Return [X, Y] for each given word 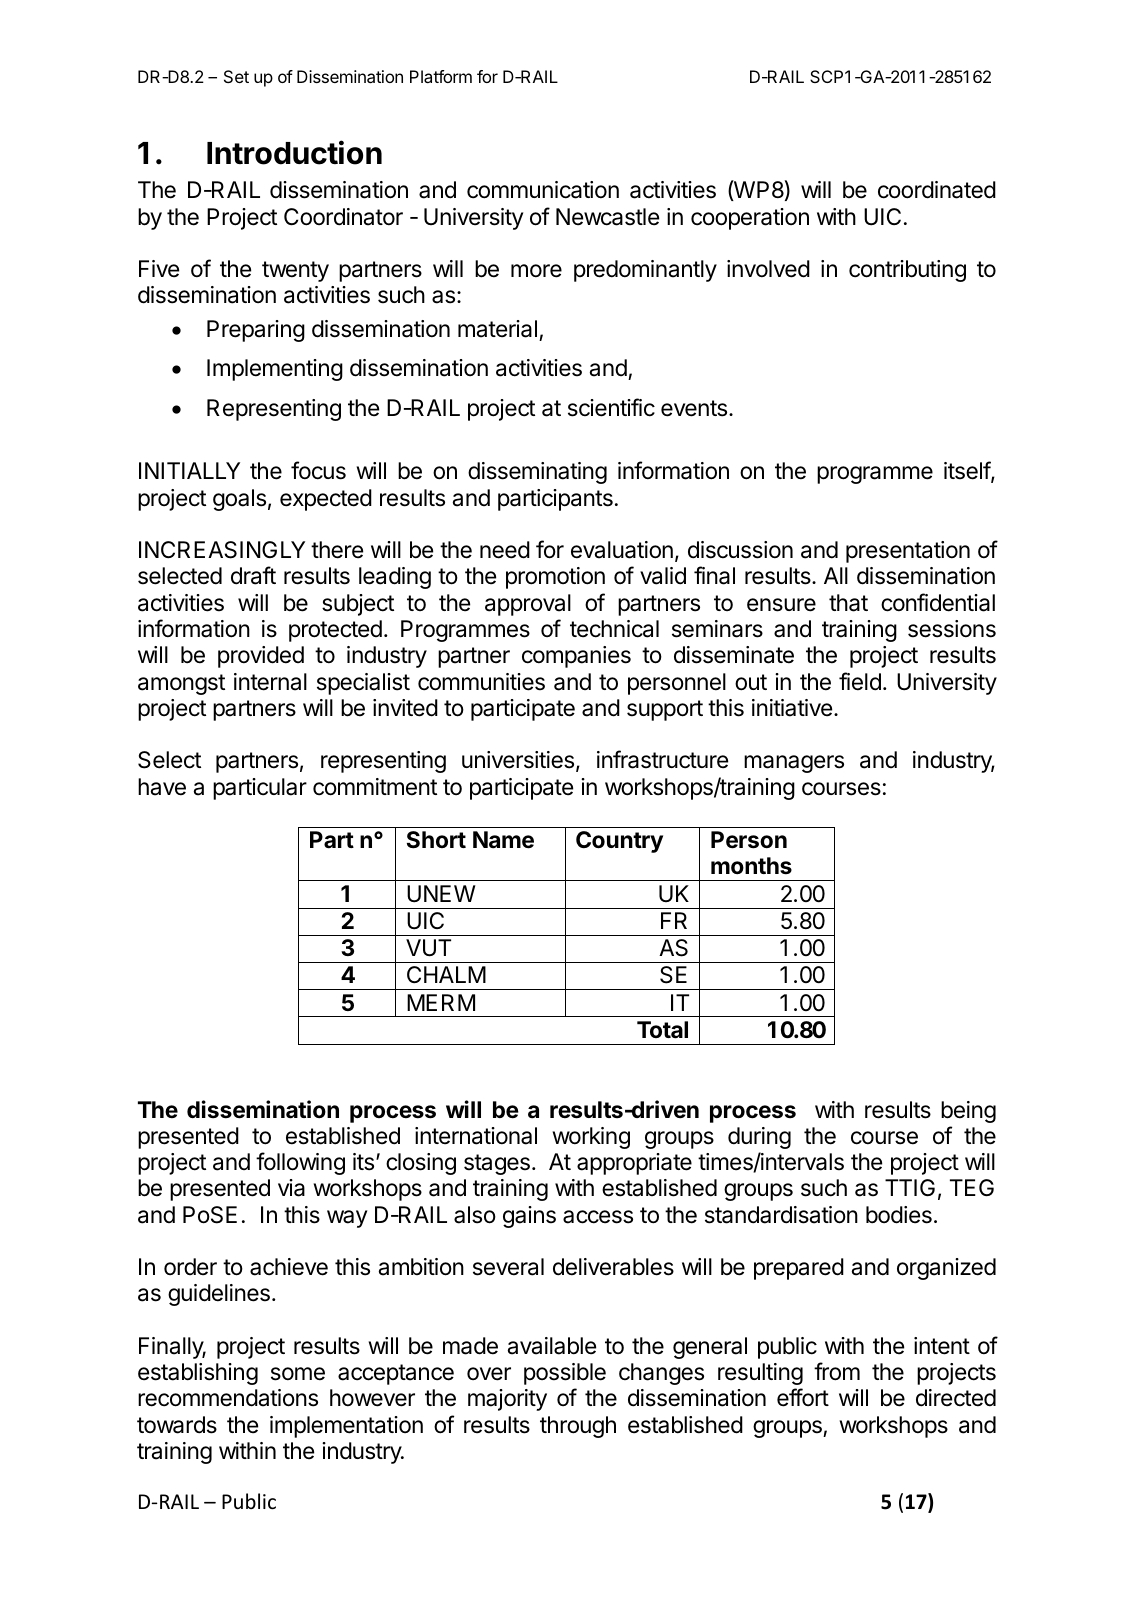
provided [261, 657]
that [848, 603]
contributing [907, 271]
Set [236, 76]
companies [576, 657]
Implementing [275, 370]
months [751, 866]
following [300, 1163]
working [591, 1138]
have [162, 787]
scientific [611, 407]
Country [619, 842]
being [968, 1112]
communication [543, 190]
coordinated [937, 190]
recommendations [228, 1398]
